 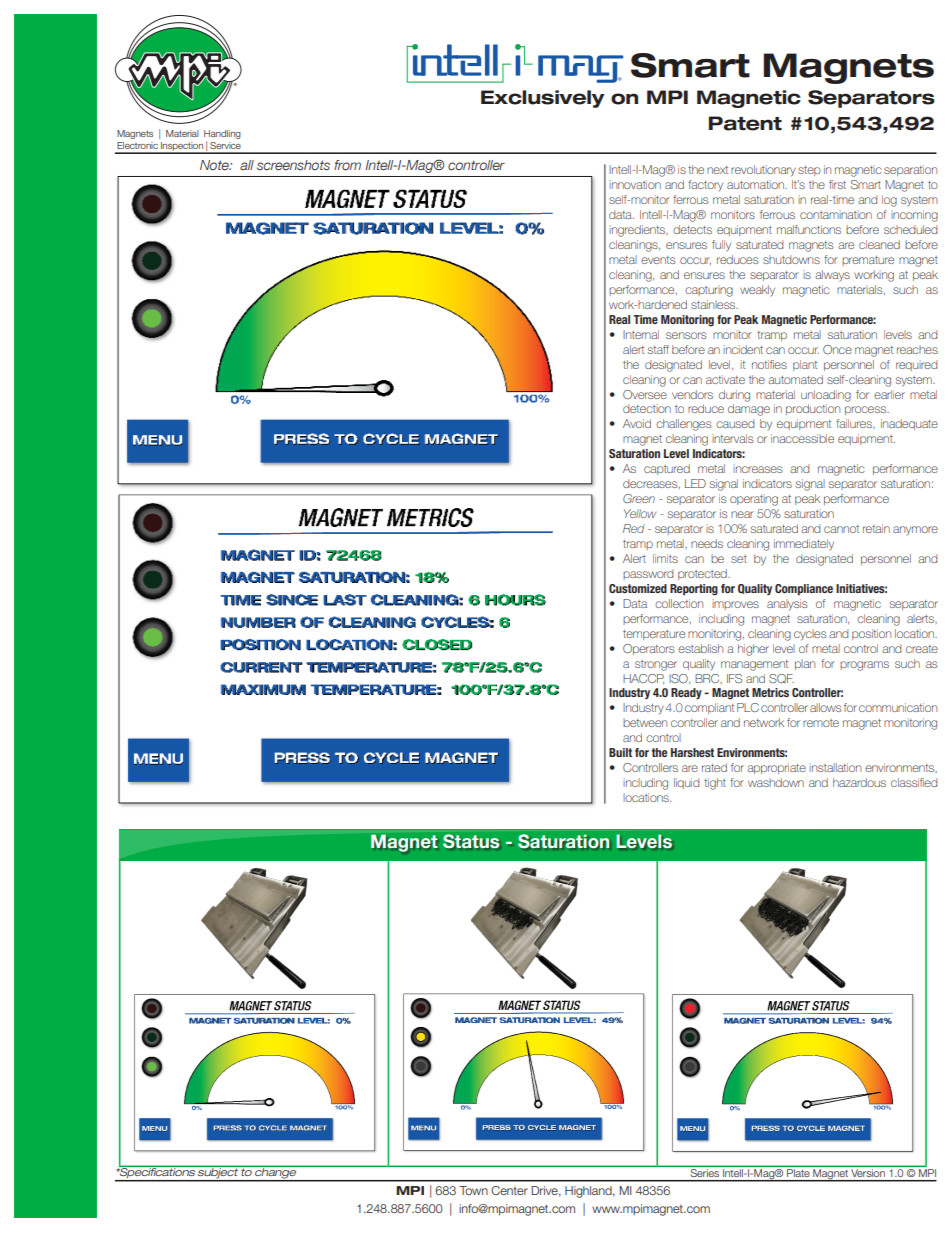 I want to click on Handling, so click(x=222, y=136).
